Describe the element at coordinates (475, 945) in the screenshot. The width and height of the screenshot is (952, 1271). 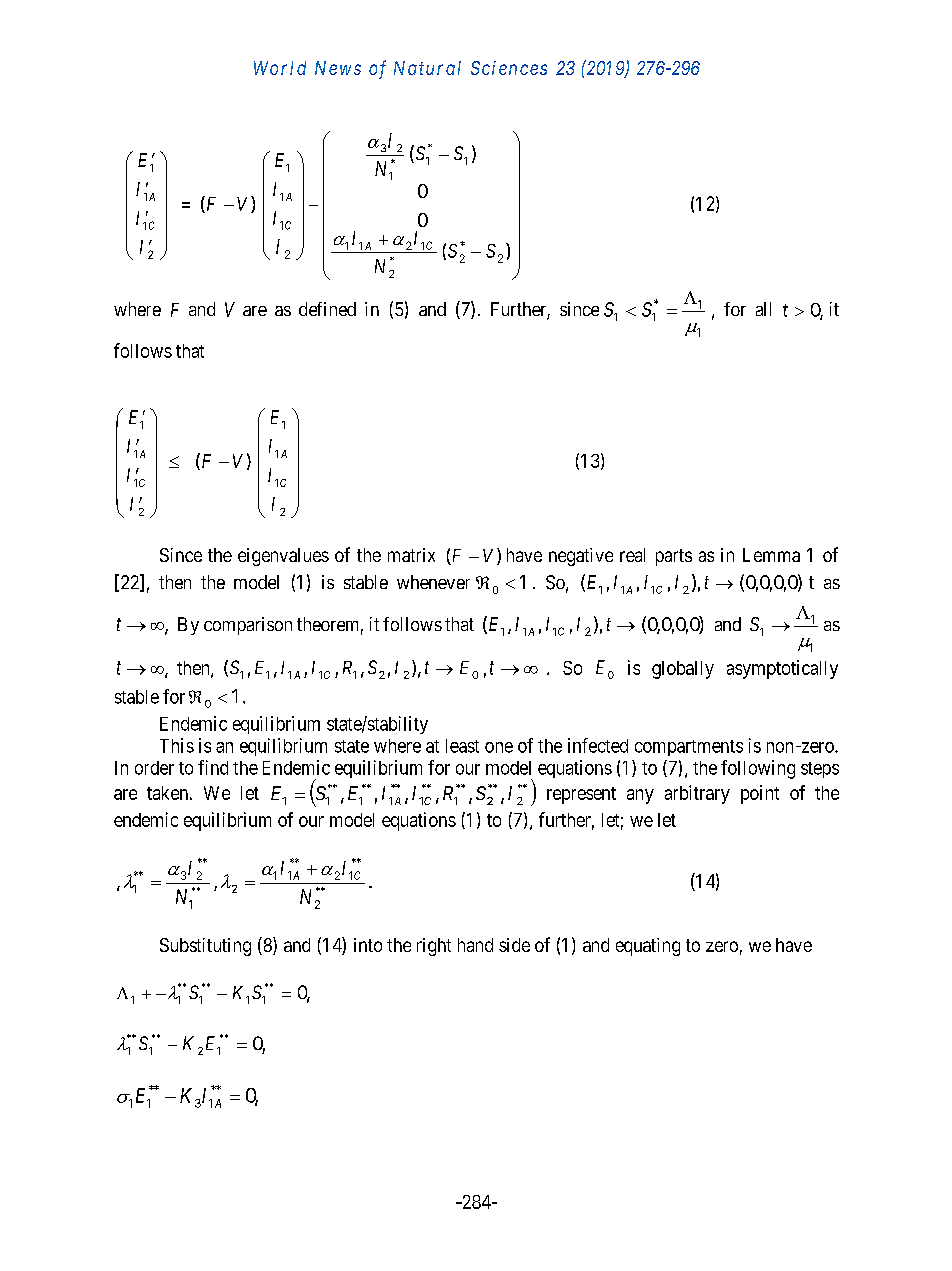
I see `hand` at that location.
